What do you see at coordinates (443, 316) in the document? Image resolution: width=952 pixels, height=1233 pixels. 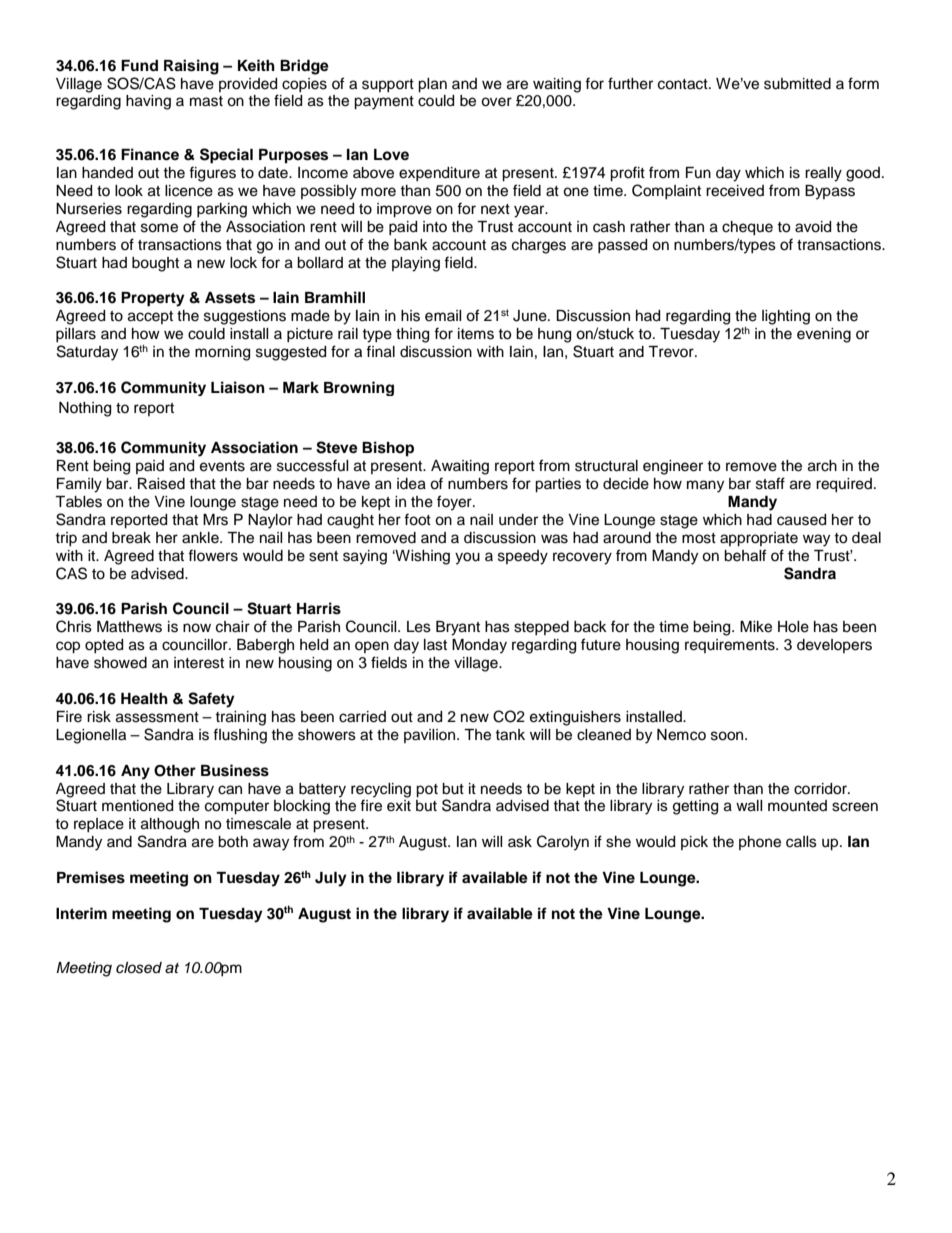 I see `email` at bounding box center [443, 316].
